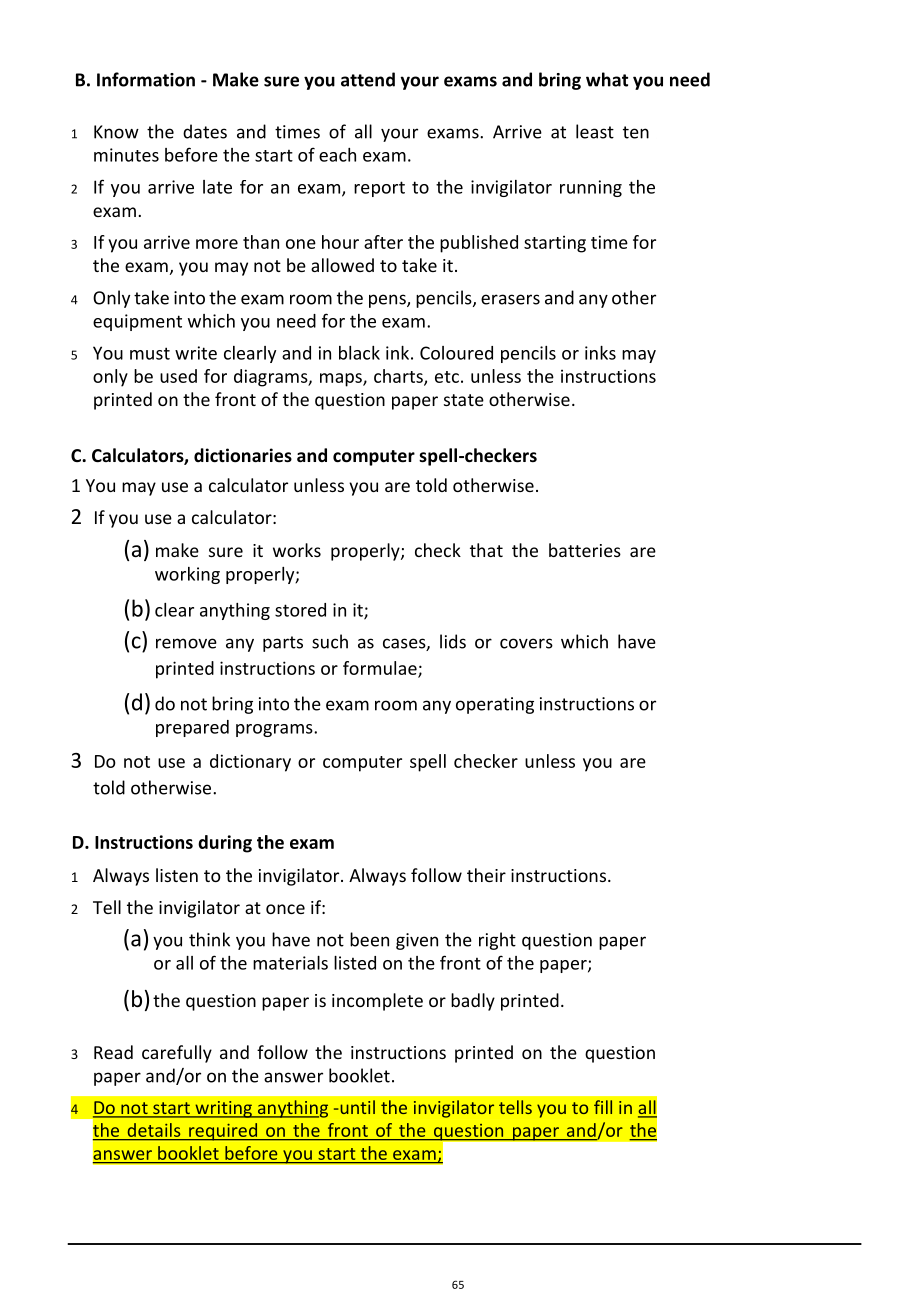 This document has width=924, height=1308. Describe the element at coordinates (603, 1107) in the document. I see `fill` at that location.
